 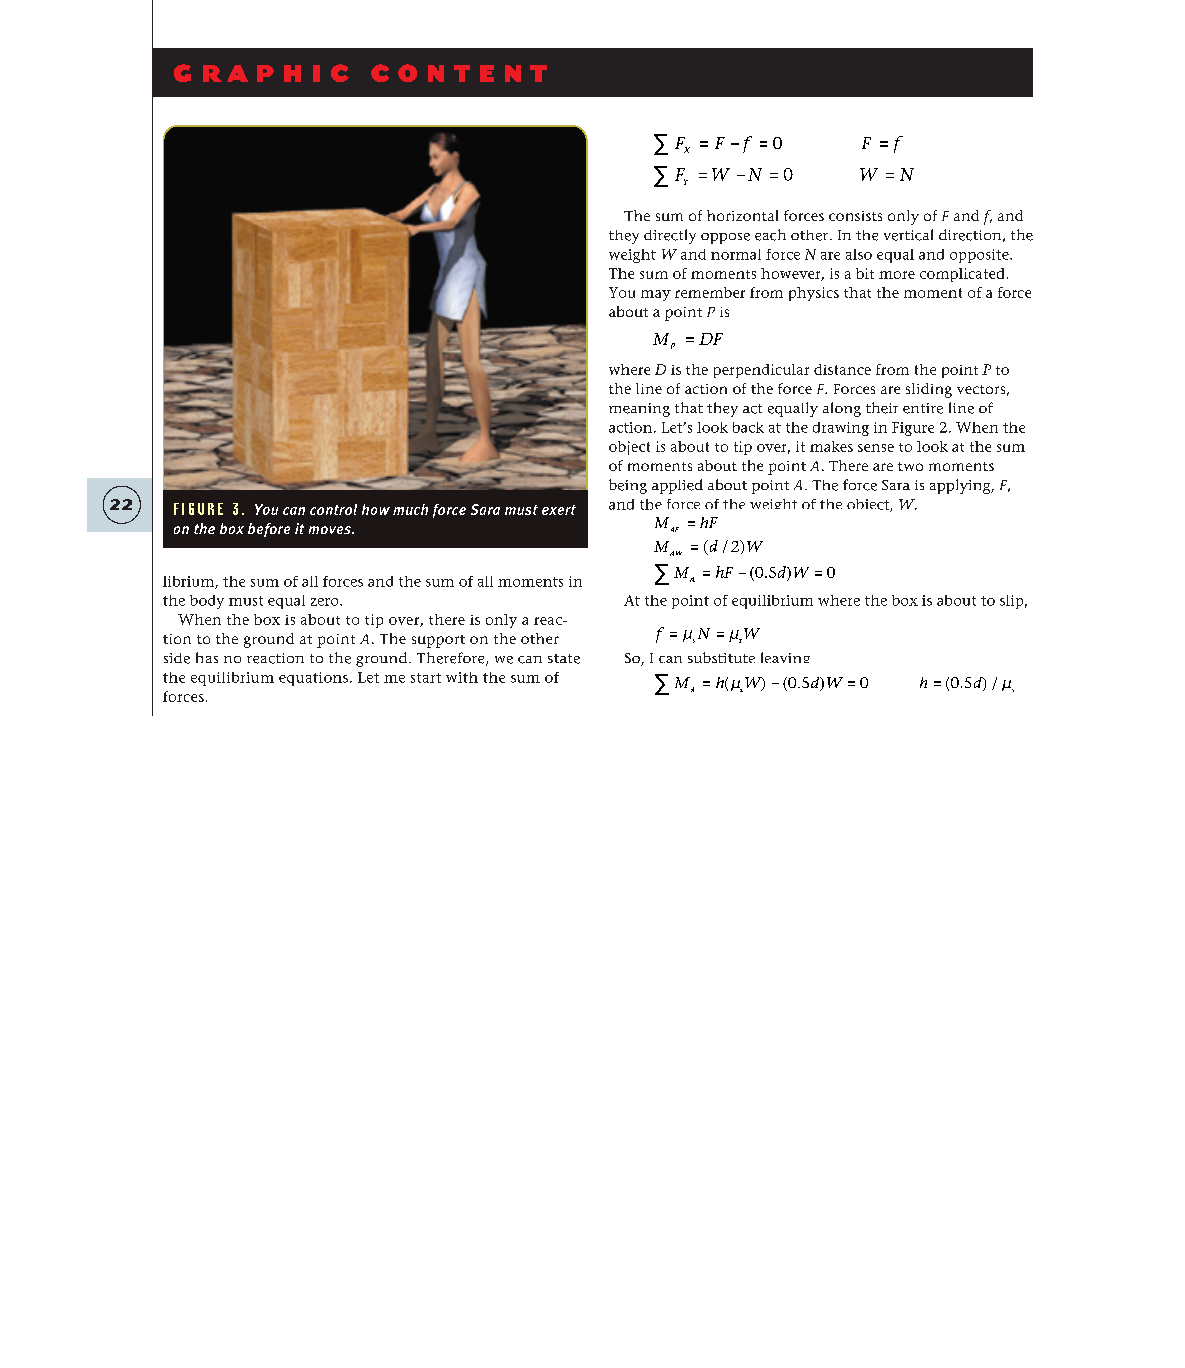 What do you see at coordinates (261, 73) in the image?
I see `GRAPHIC` at bounding box center [261, 73].
